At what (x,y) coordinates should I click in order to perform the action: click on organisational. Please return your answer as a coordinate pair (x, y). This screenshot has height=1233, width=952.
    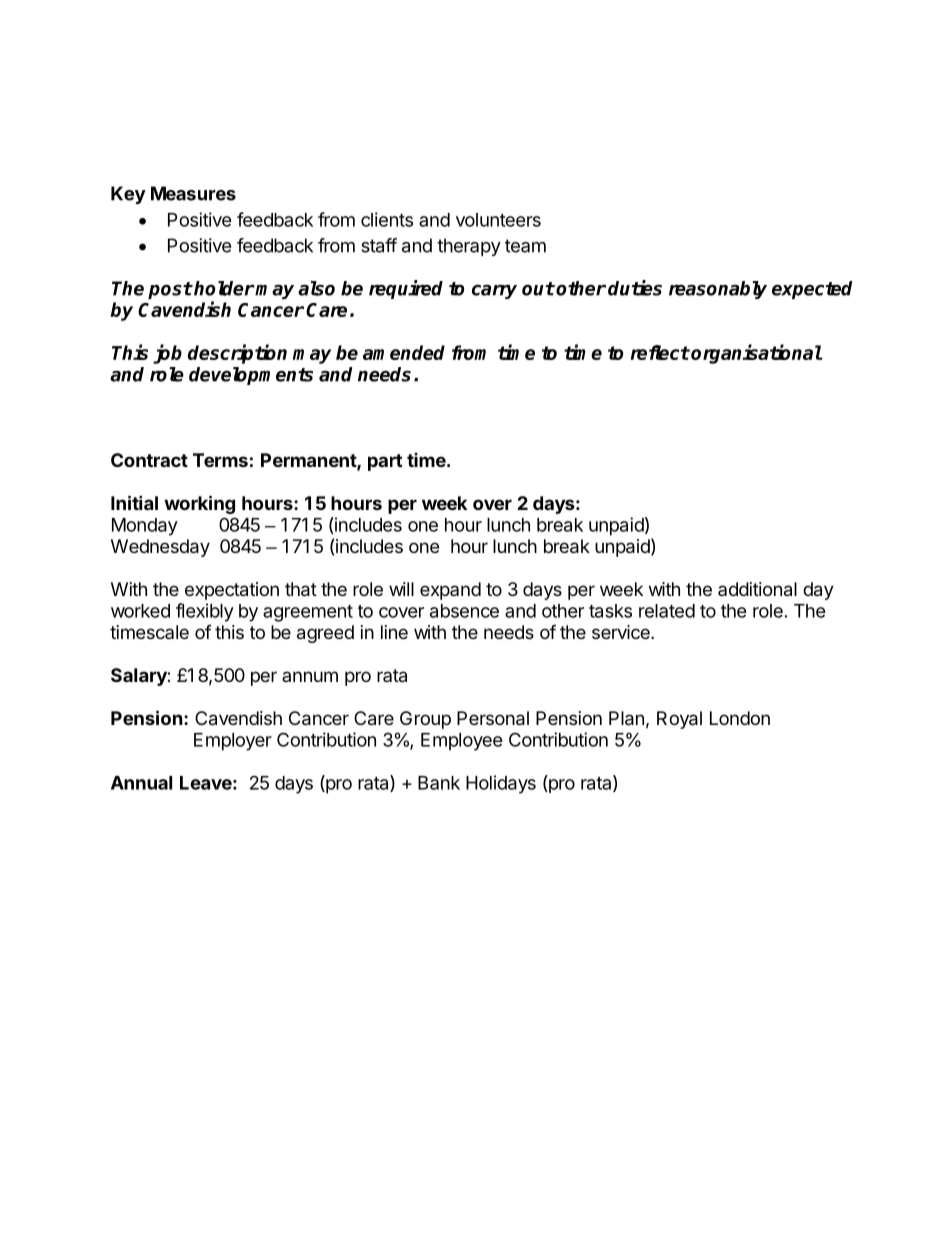
    Looking at the image, I should click on (756, 354).
